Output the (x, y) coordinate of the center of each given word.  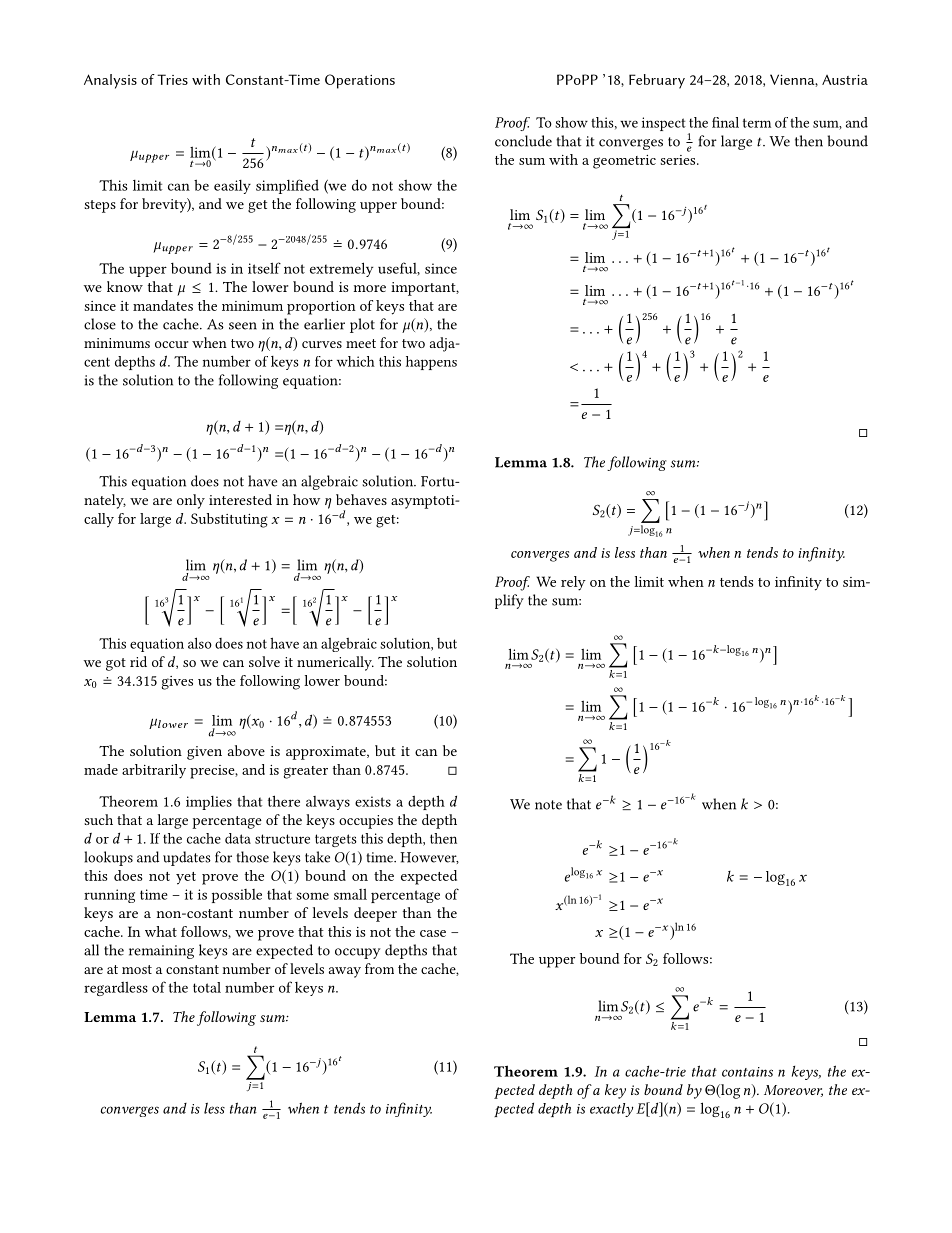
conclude (523, 141)
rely (573, 583)
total (207, 987)
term (757, 123)
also (200, 643)
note (548, 805)
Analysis (110, 81)
